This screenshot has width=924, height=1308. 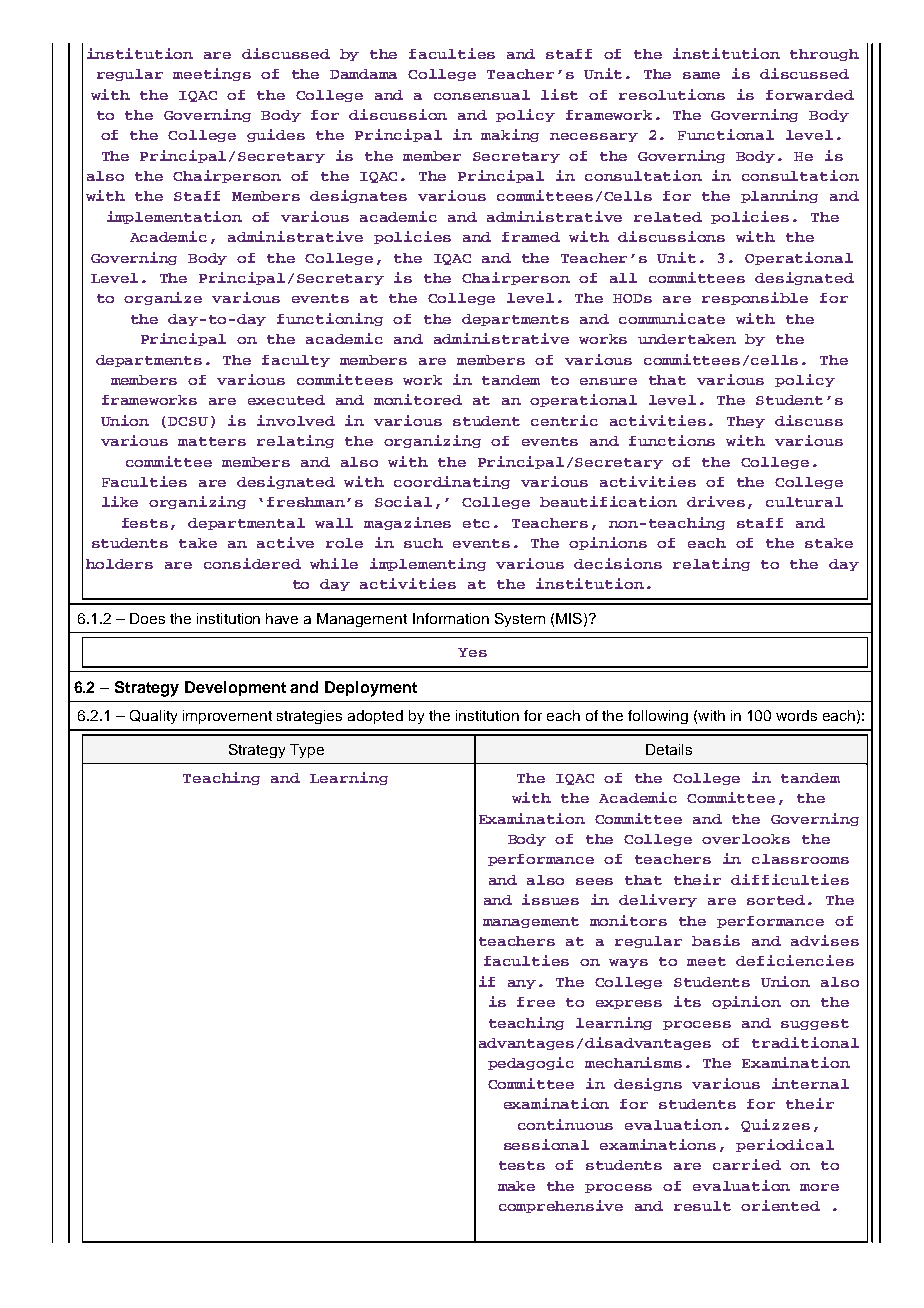 I want to click on consensual, so click(x=482, y=95).
